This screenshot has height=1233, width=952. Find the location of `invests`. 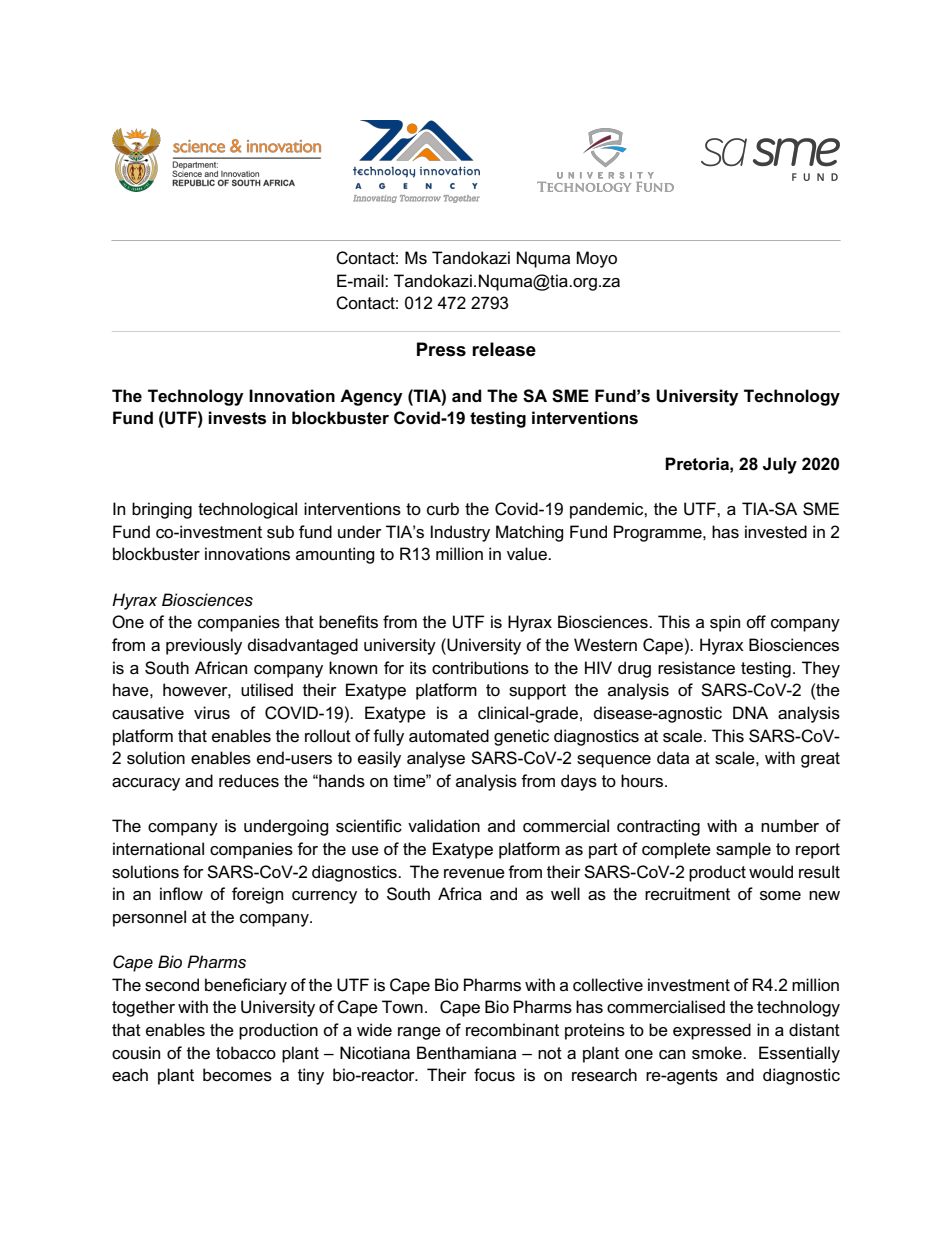

invests is located at coordinates (237, 418).
